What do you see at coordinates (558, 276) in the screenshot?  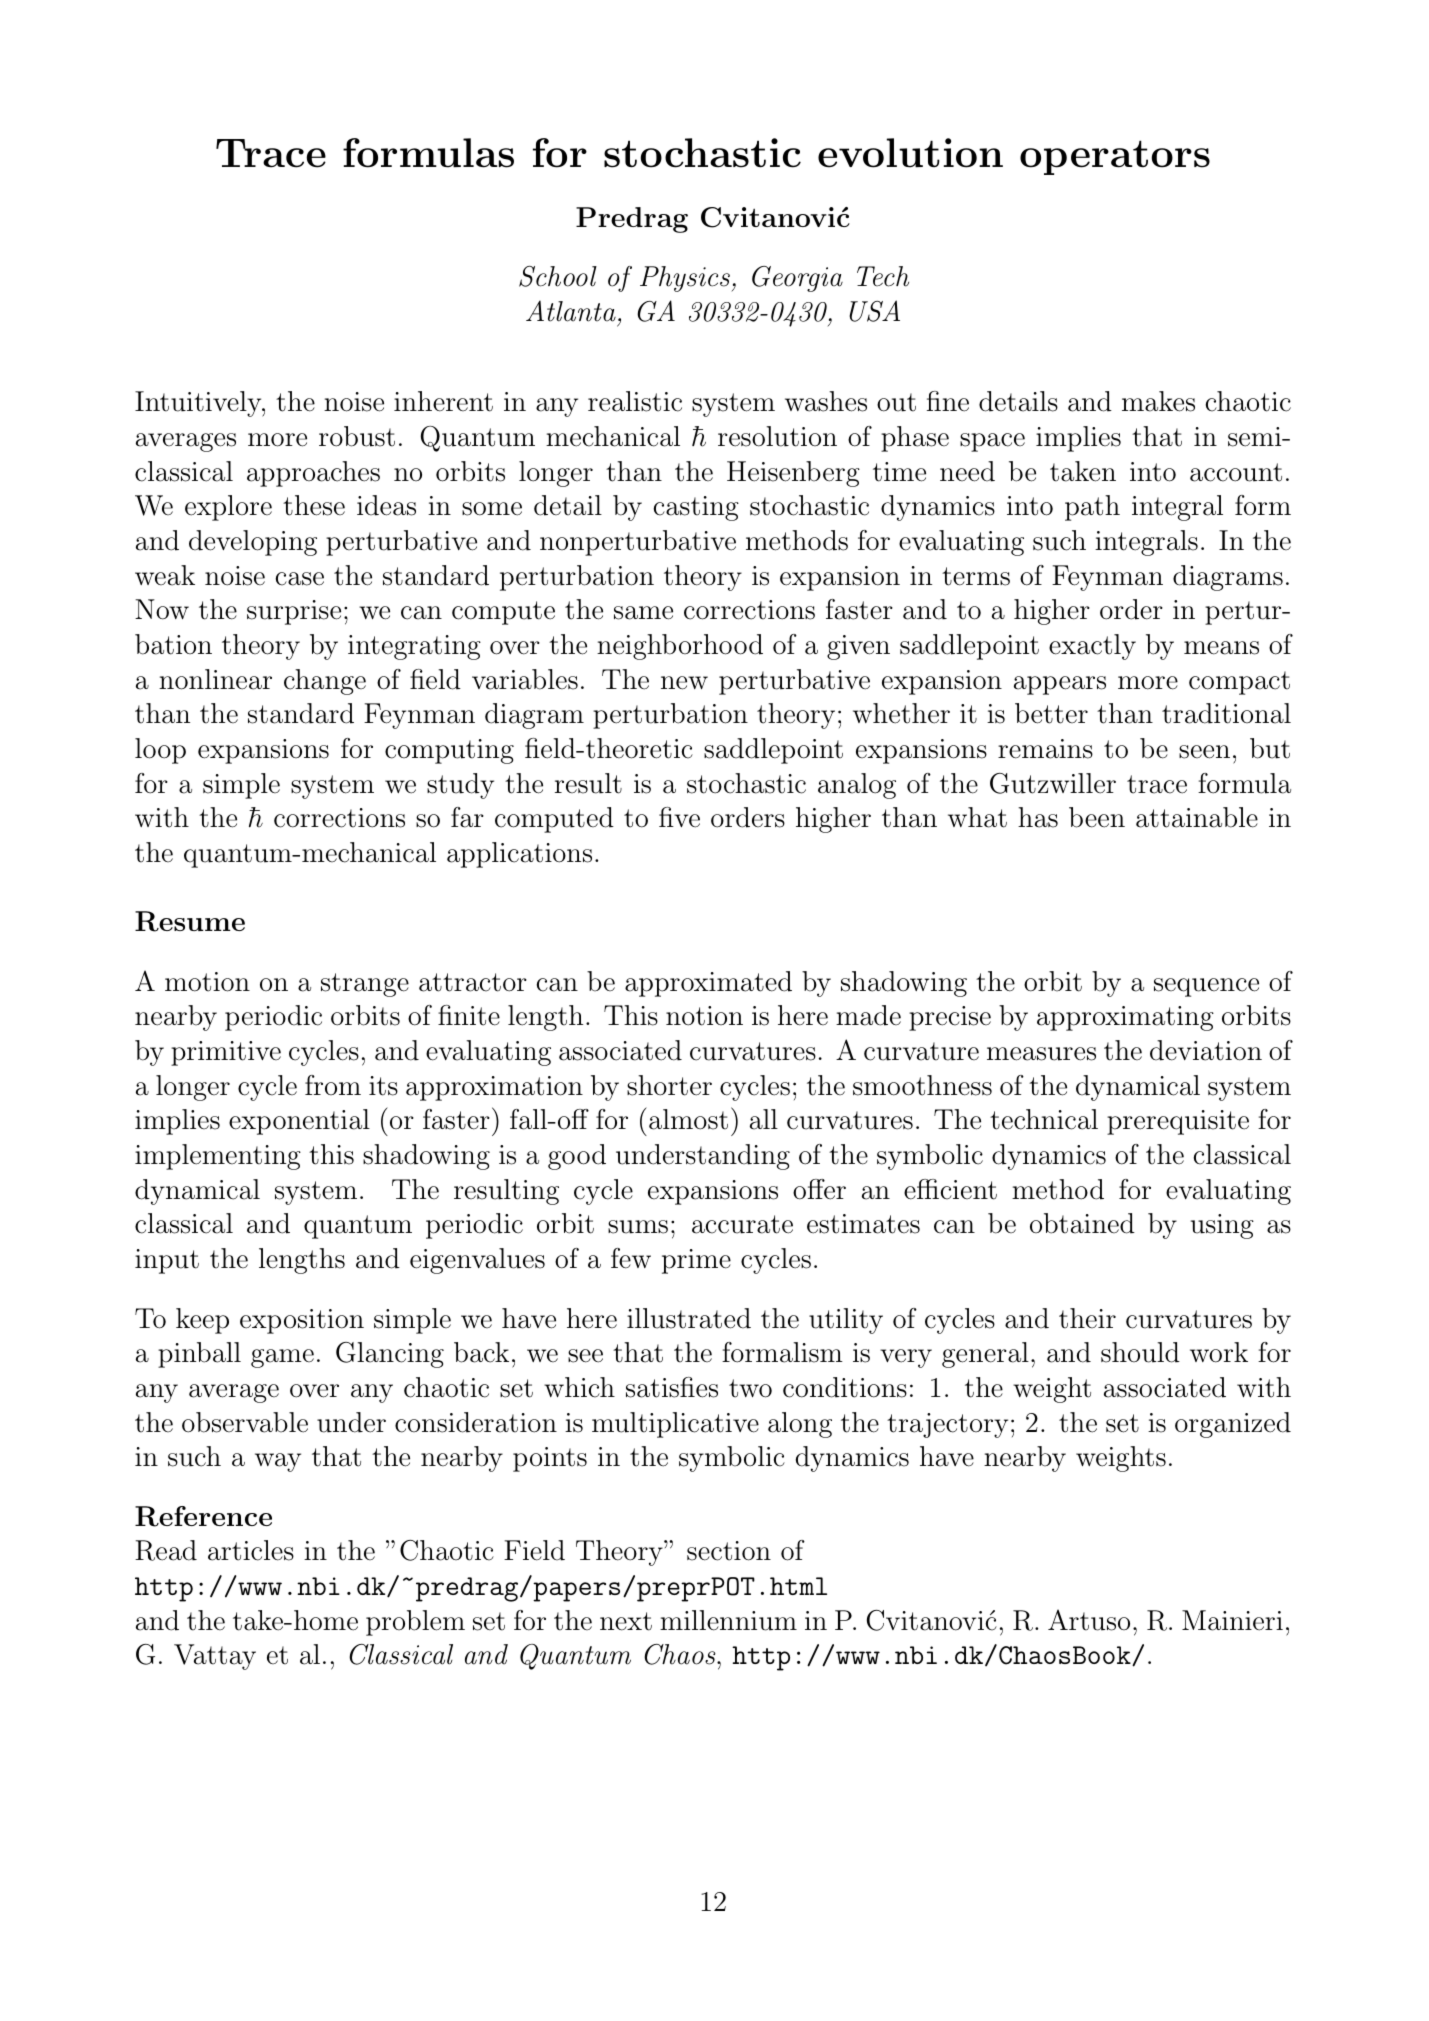 I see `School` at bounding box center [558, 276].
